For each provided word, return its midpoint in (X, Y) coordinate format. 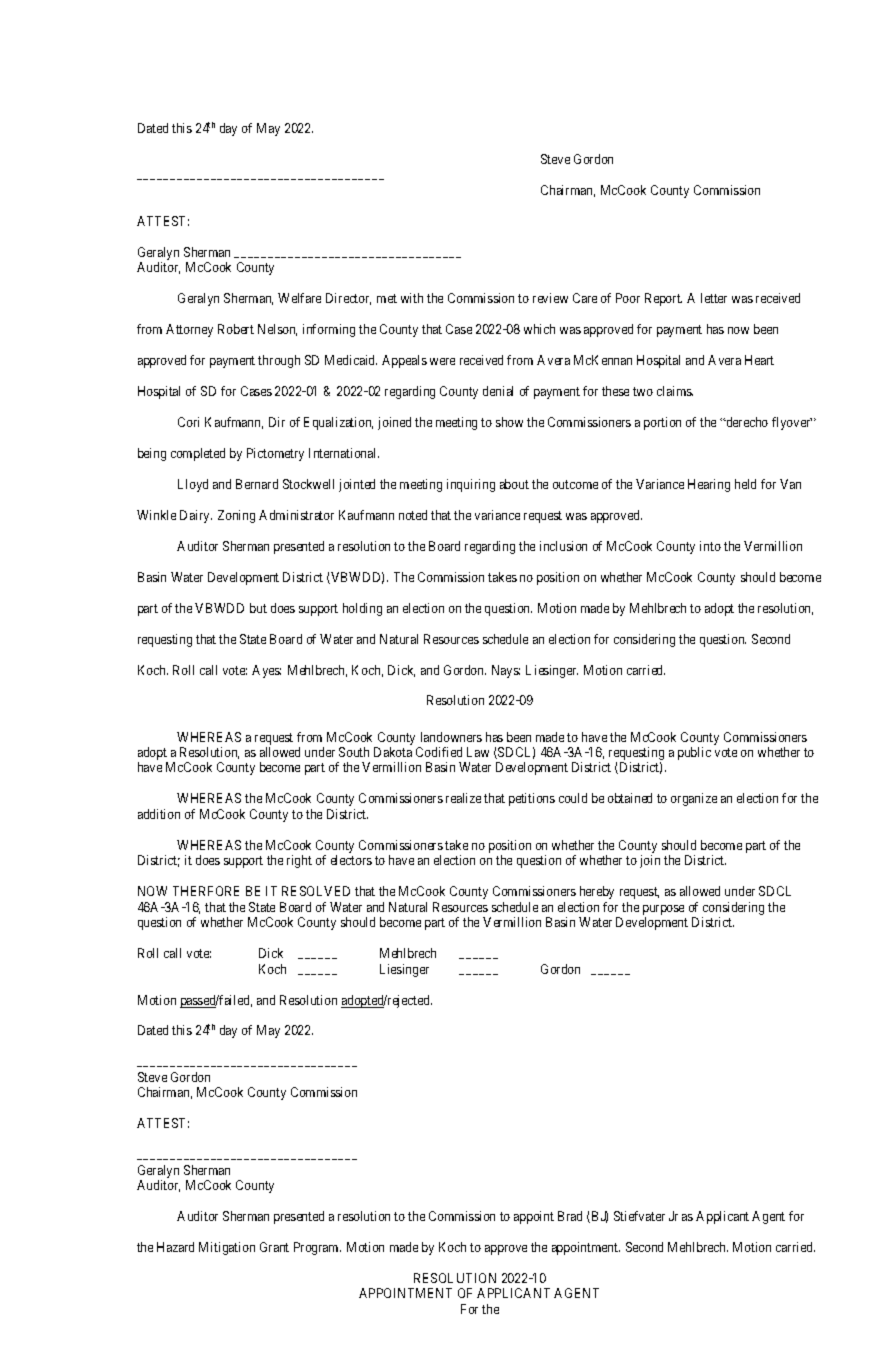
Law (478, 752)
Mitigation (227, 1248)
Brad (570, 1216)
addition (159, 814)
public (694, 753)
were (442, 361)
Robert (236, 329)
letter (714, 298)
